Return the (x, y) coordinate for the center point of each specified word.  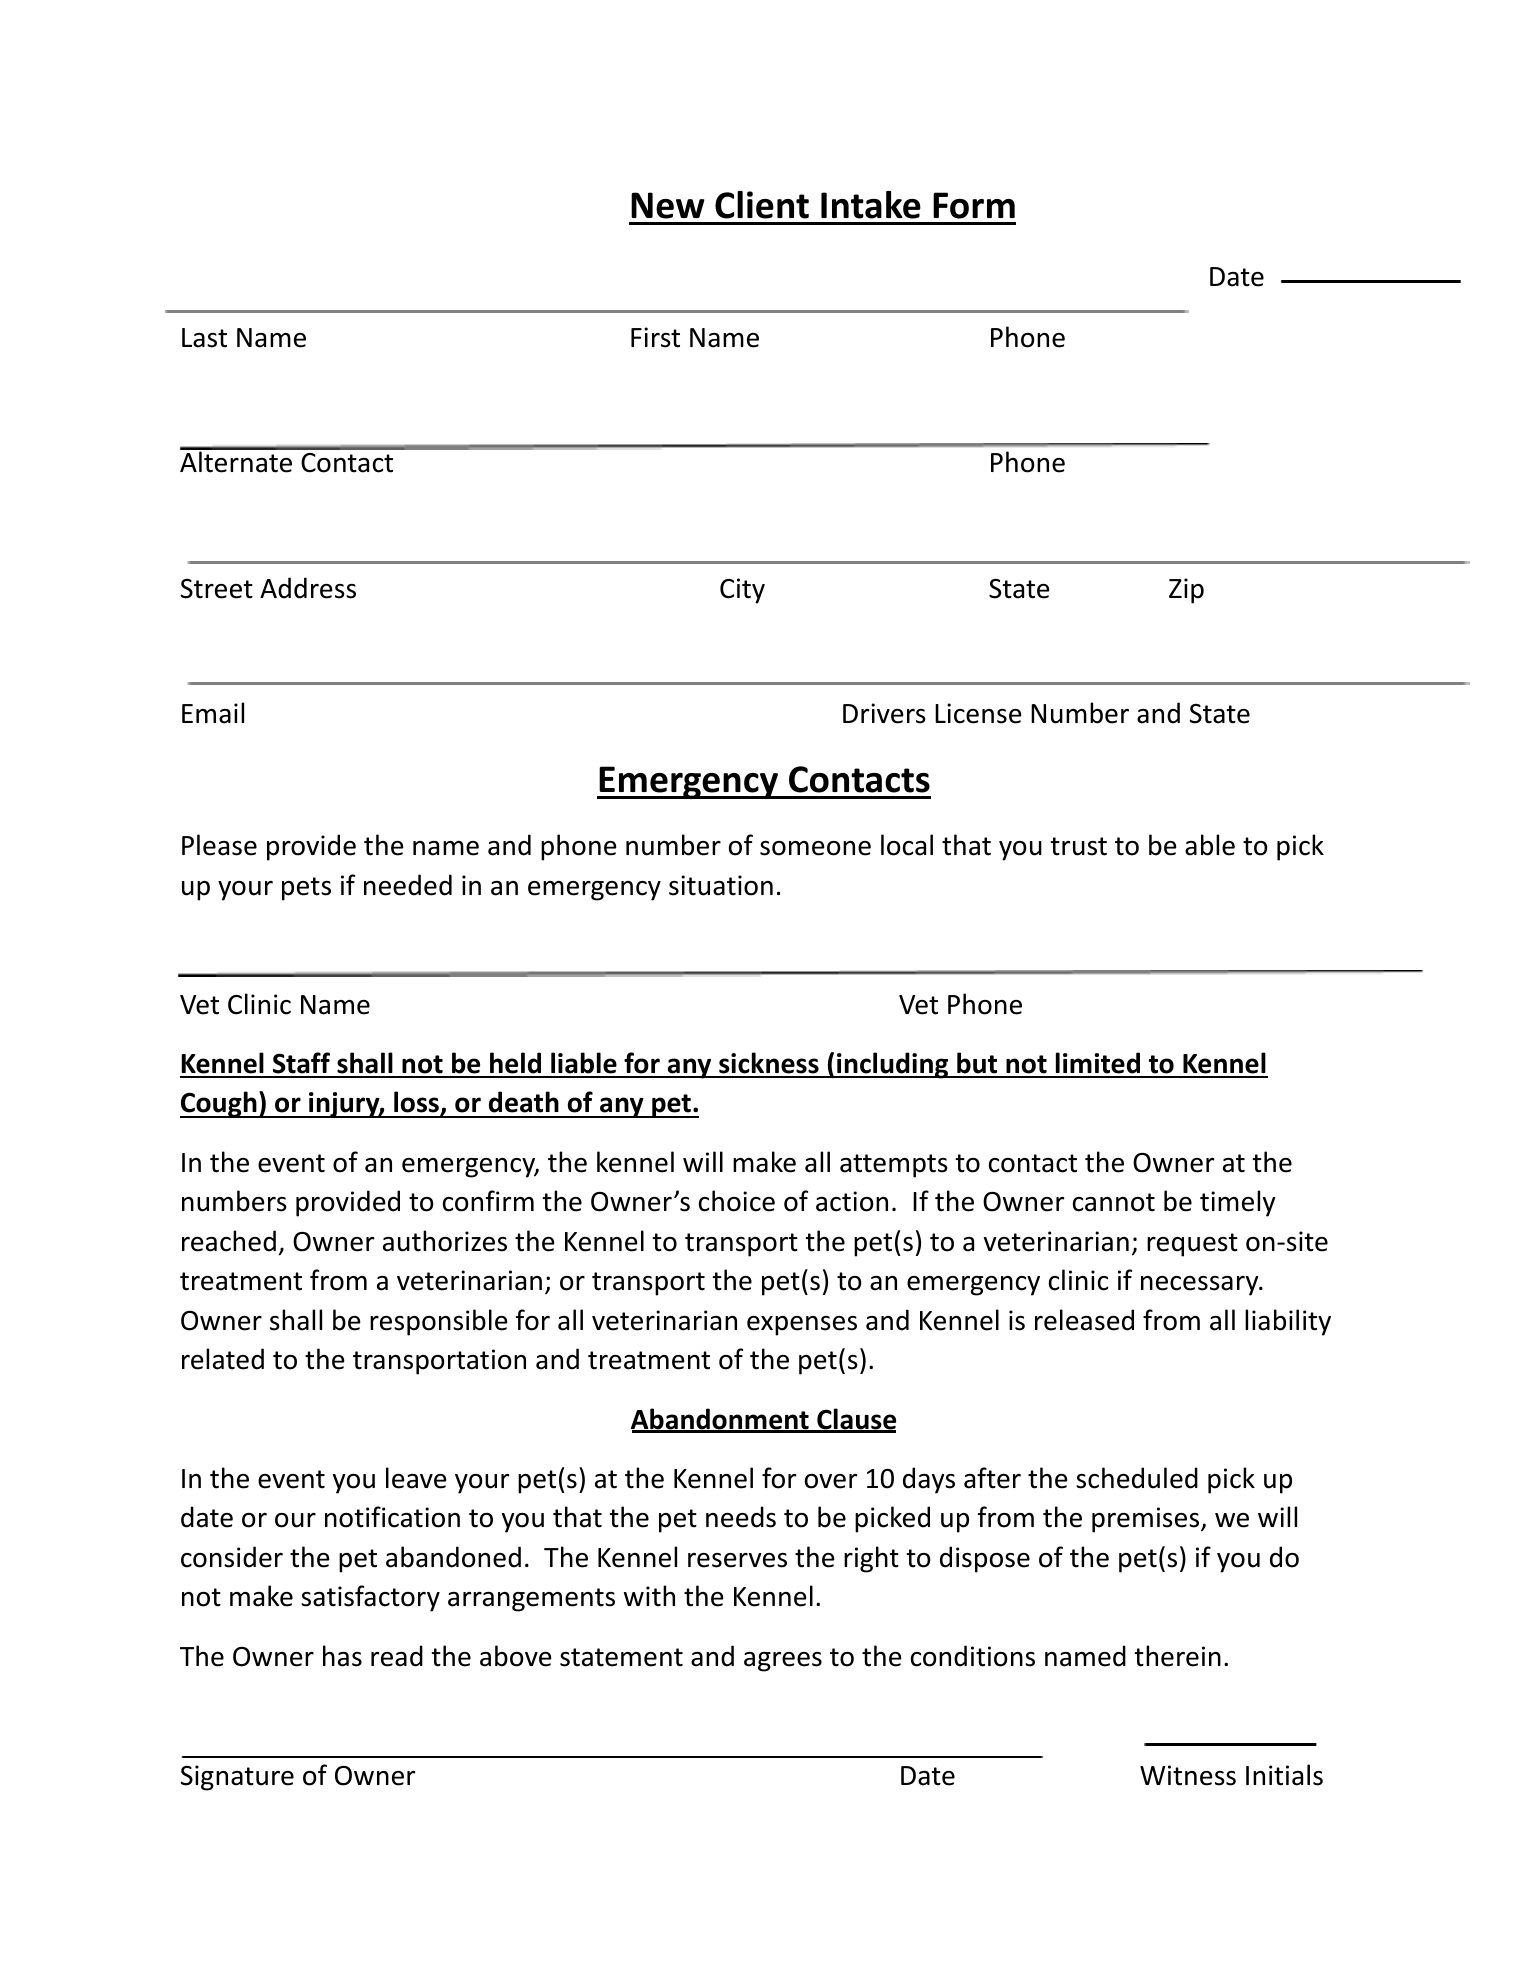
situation (721, 885)
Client (762, 205)
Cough (219, 1104)
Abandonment (721, 1420)
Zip (1186, 591)
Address (308, 588)
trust (1078, 846)
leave (416, 1478)
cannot (1114, 1202)
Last (204, 338)
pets (306, 889)
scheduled (1137, 1478)
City (742, 591)
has (342, 1656)
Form (974, 205)
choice (737, 1201)
